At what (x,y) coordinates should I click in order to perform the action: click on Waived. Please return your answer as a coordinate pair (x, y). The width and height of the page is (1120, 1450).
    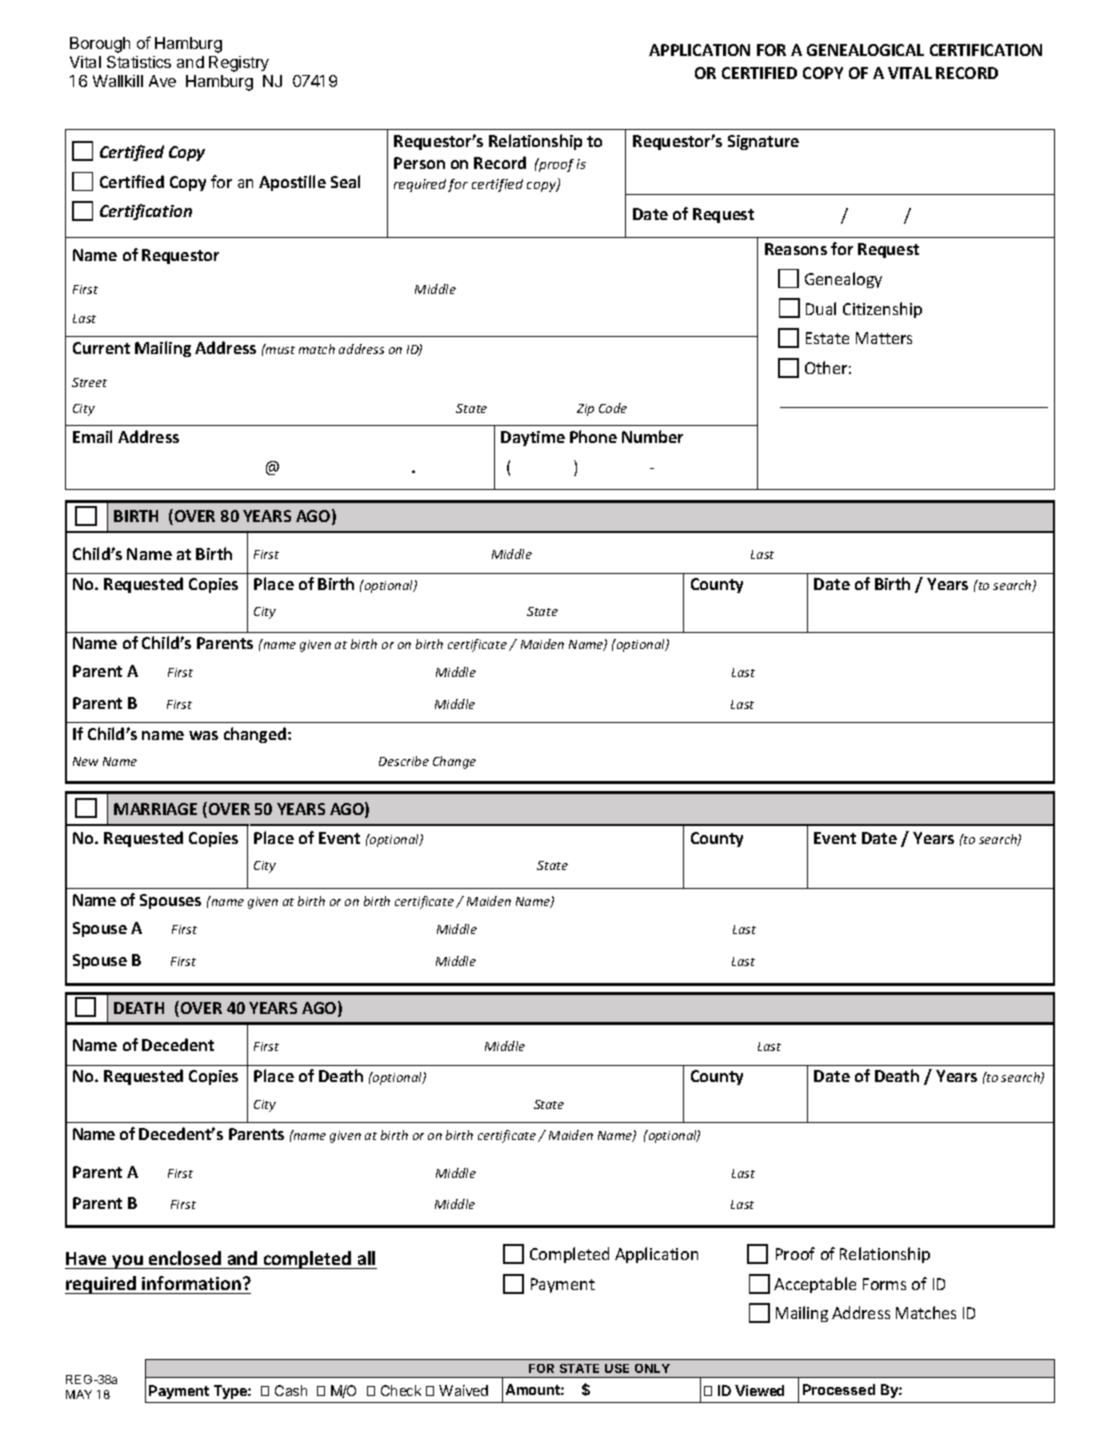
    Looking at the image, I should click on (463, 1390).
